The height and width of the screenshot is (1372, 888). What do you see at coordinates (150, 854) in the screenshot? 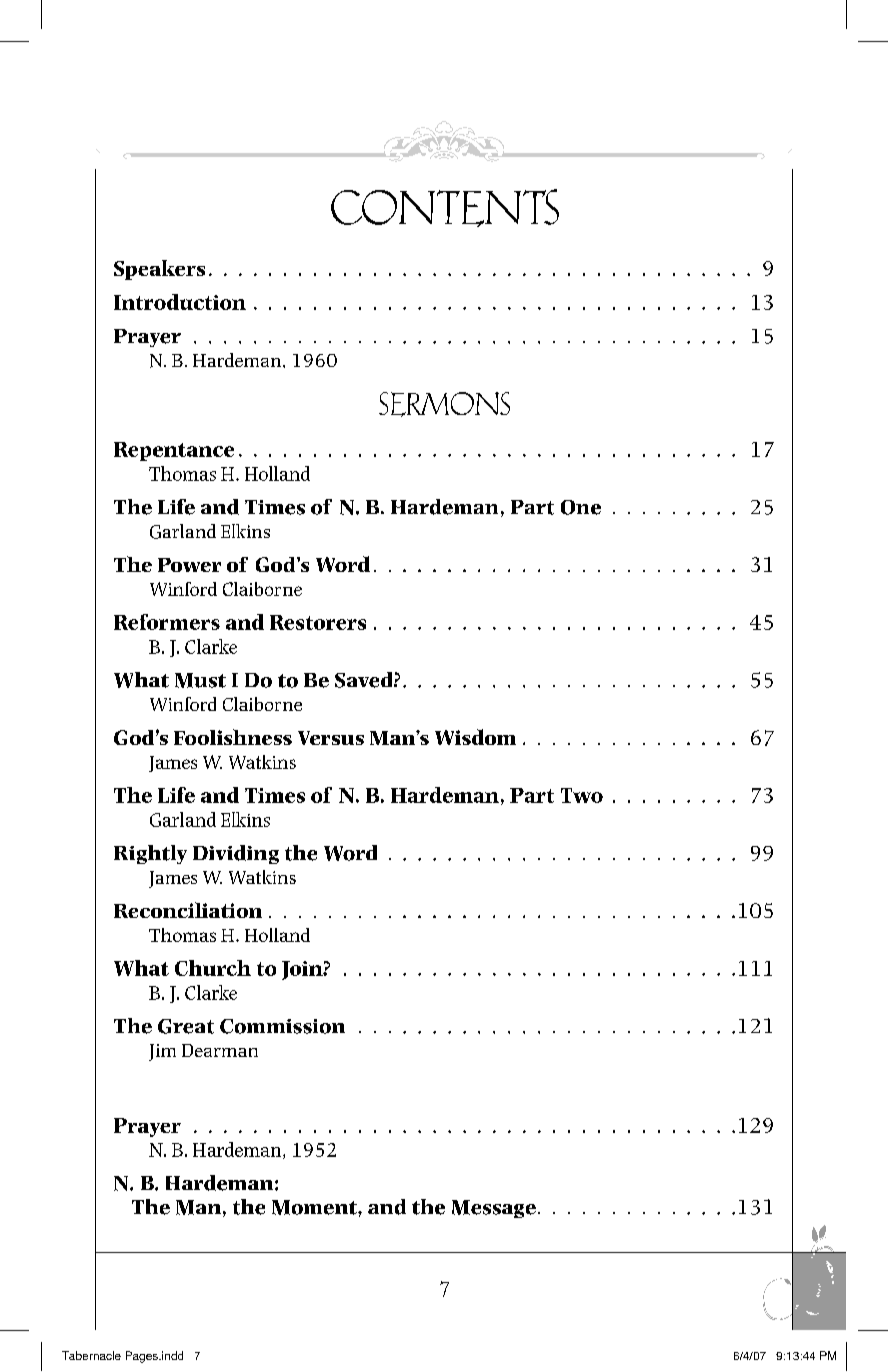
I see `Rightly` at bounding box center [150, 854].
